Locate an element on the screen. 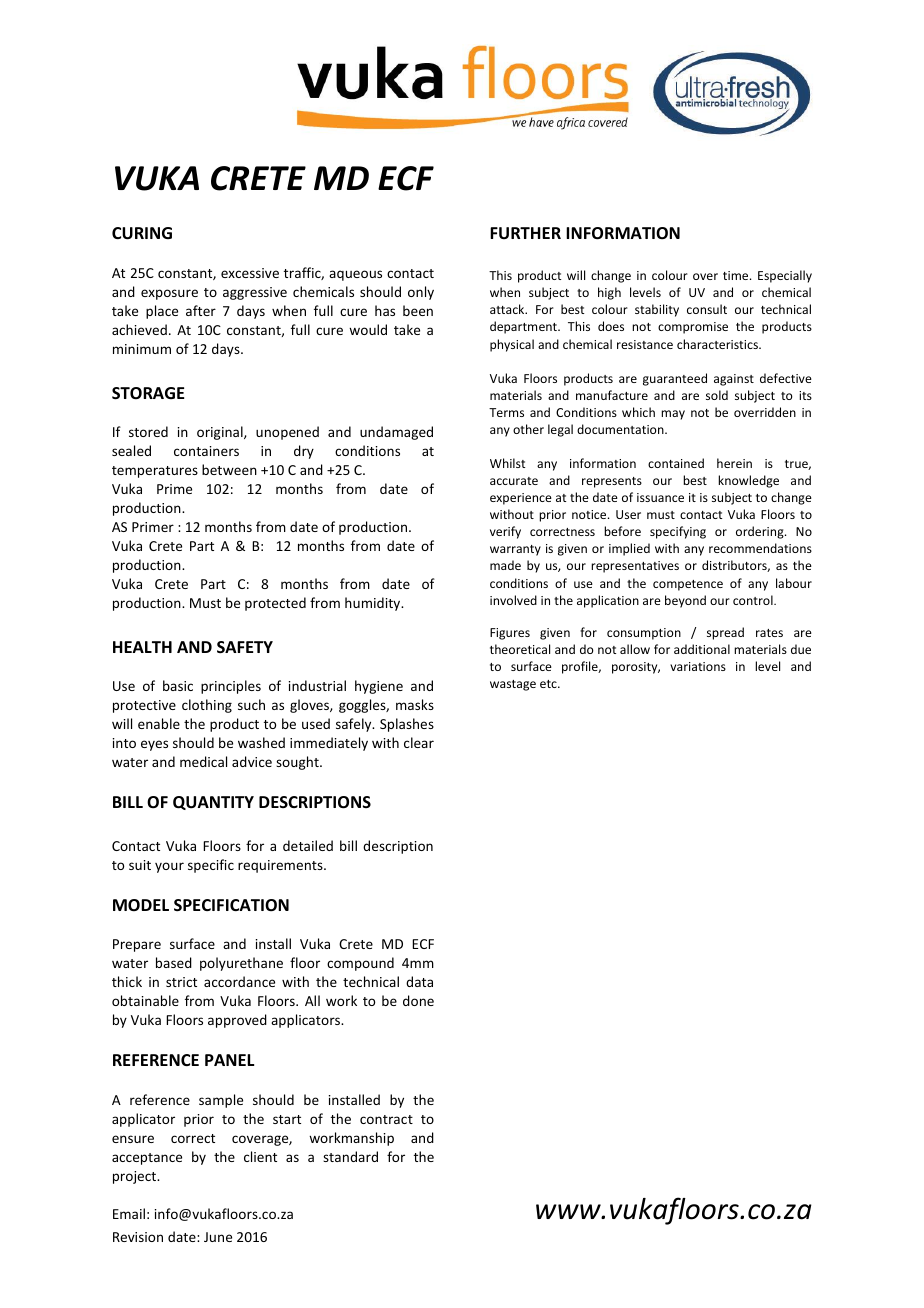  only is located at coordinates (421, 293).
